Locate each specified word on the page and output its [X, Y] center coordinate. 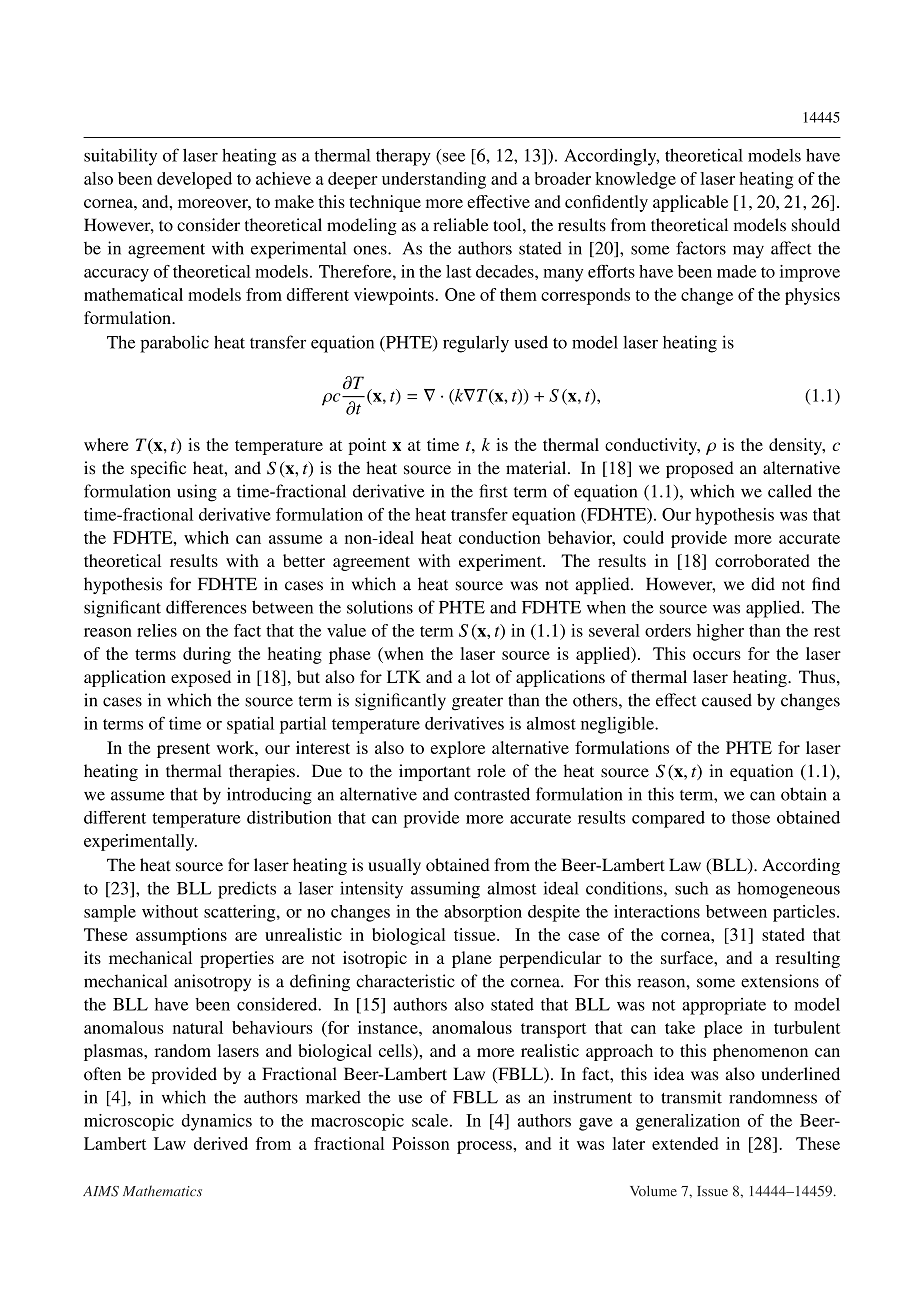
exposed [201, 678]
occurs [717, 655]
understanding [434, 180]
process [485, 1147]
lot [480, 676]
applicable [690, 203]
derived [221, 1143]
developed [194, 180]
